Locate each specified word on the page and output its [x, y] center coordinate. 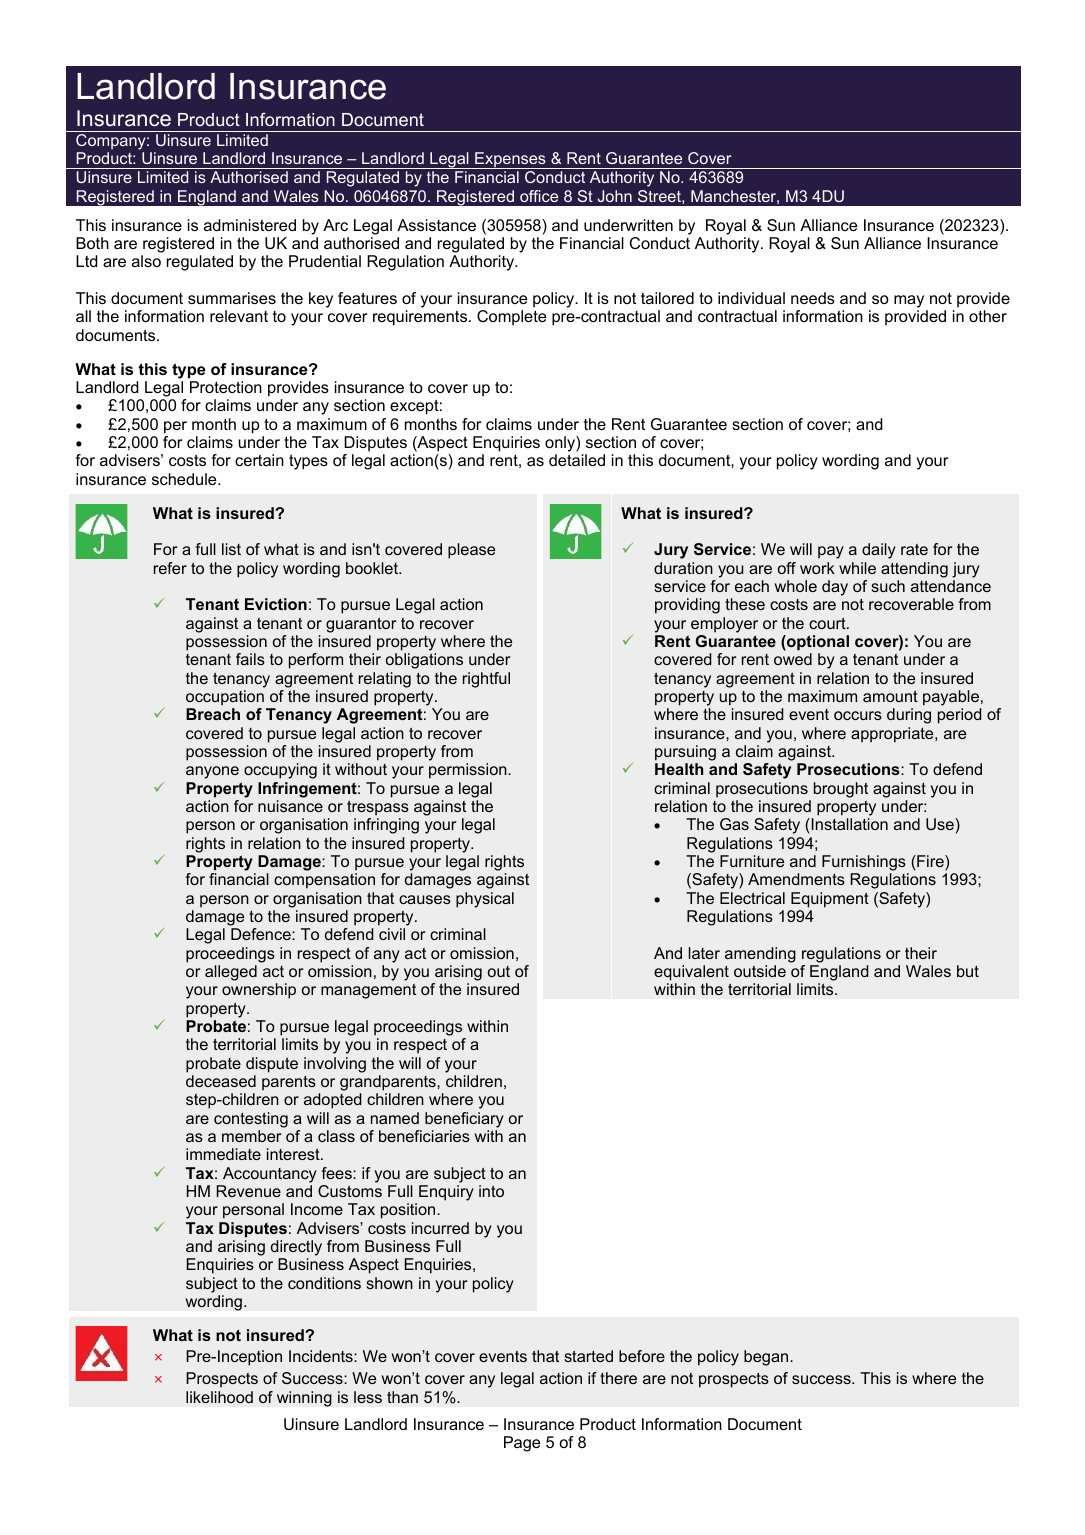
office [539, 196]
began [767, 1358]
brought [841, 790]
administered [250, 225]
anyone [212, 772]
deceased [221, 1081]
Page [522, 1444]
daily [879, 551]
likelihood [219, 1397]
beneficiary [464, 1120]
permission [469, 771]
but [968, 971]
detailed [577, 460]
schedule [185, 479]
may [909, 301]
